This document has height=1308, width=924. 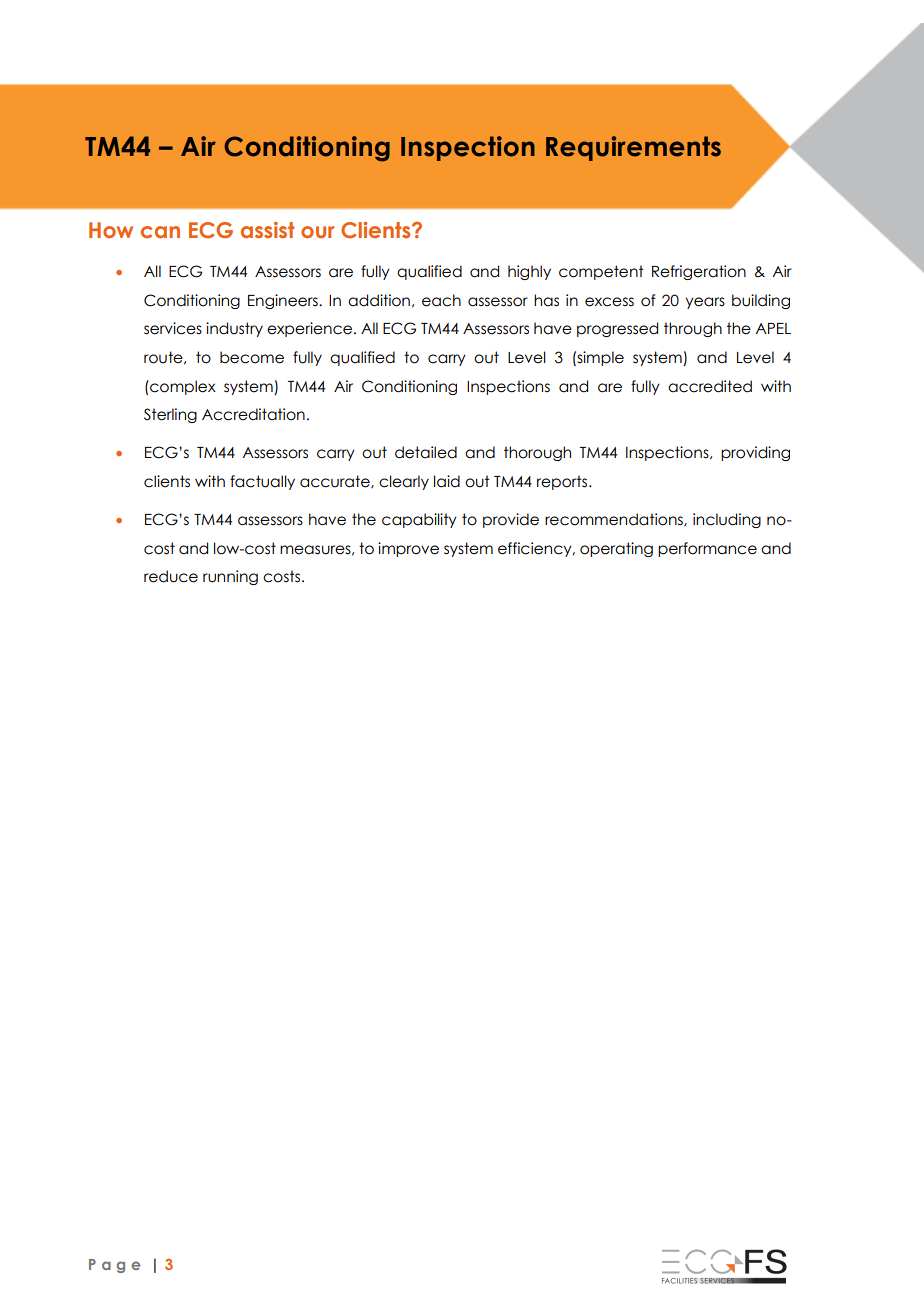 I want to click on can, so click(x=160, y=232).
